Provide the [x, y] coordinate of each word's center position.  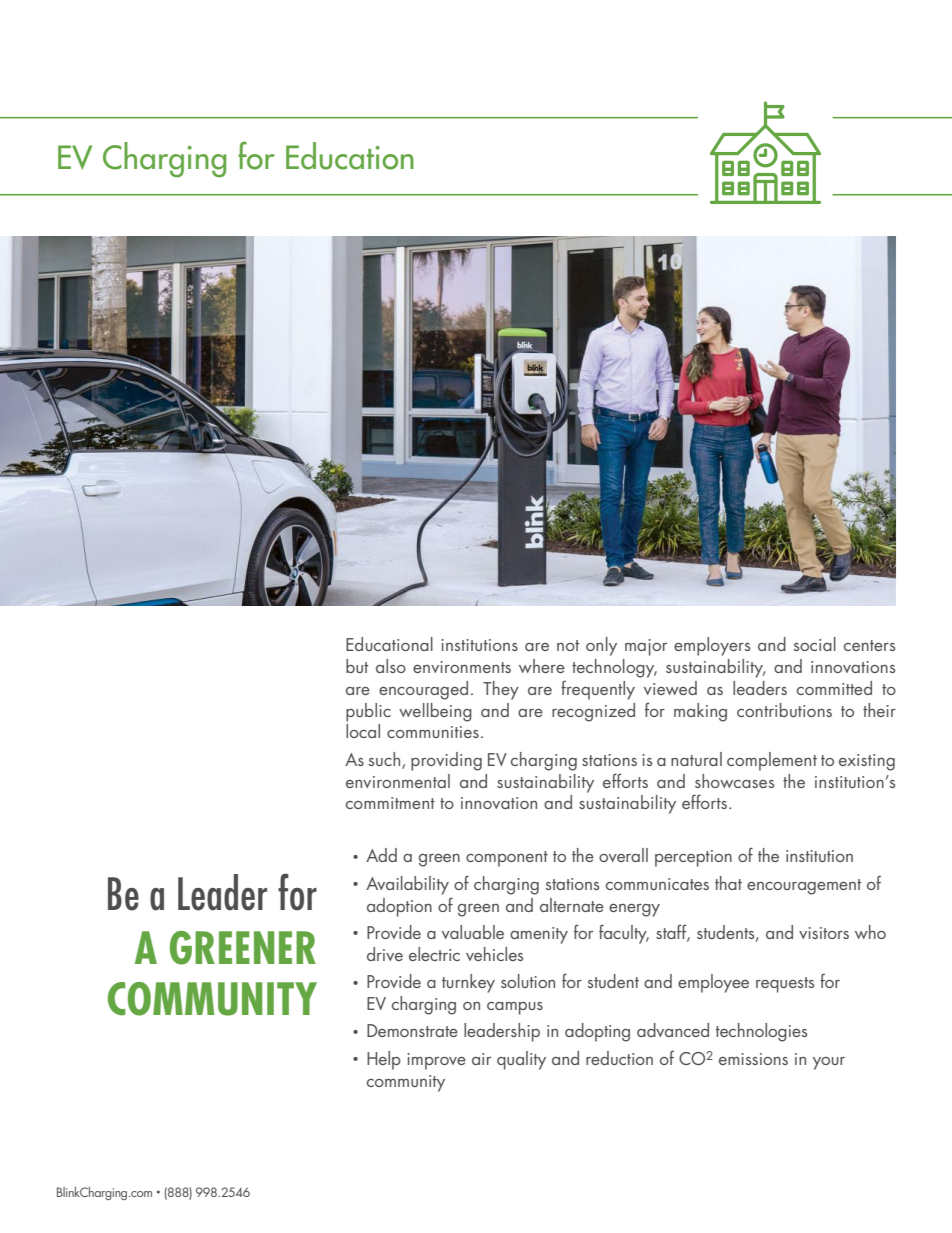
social [815, 644]
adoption [399, 907]
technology [614, 668]
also [391, 666]
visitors [824, 933]
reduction [619, 1058]
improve [436, 1061]
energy [634, 910]
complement [772, 761]
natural [696, 759]
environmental [398, 781]
